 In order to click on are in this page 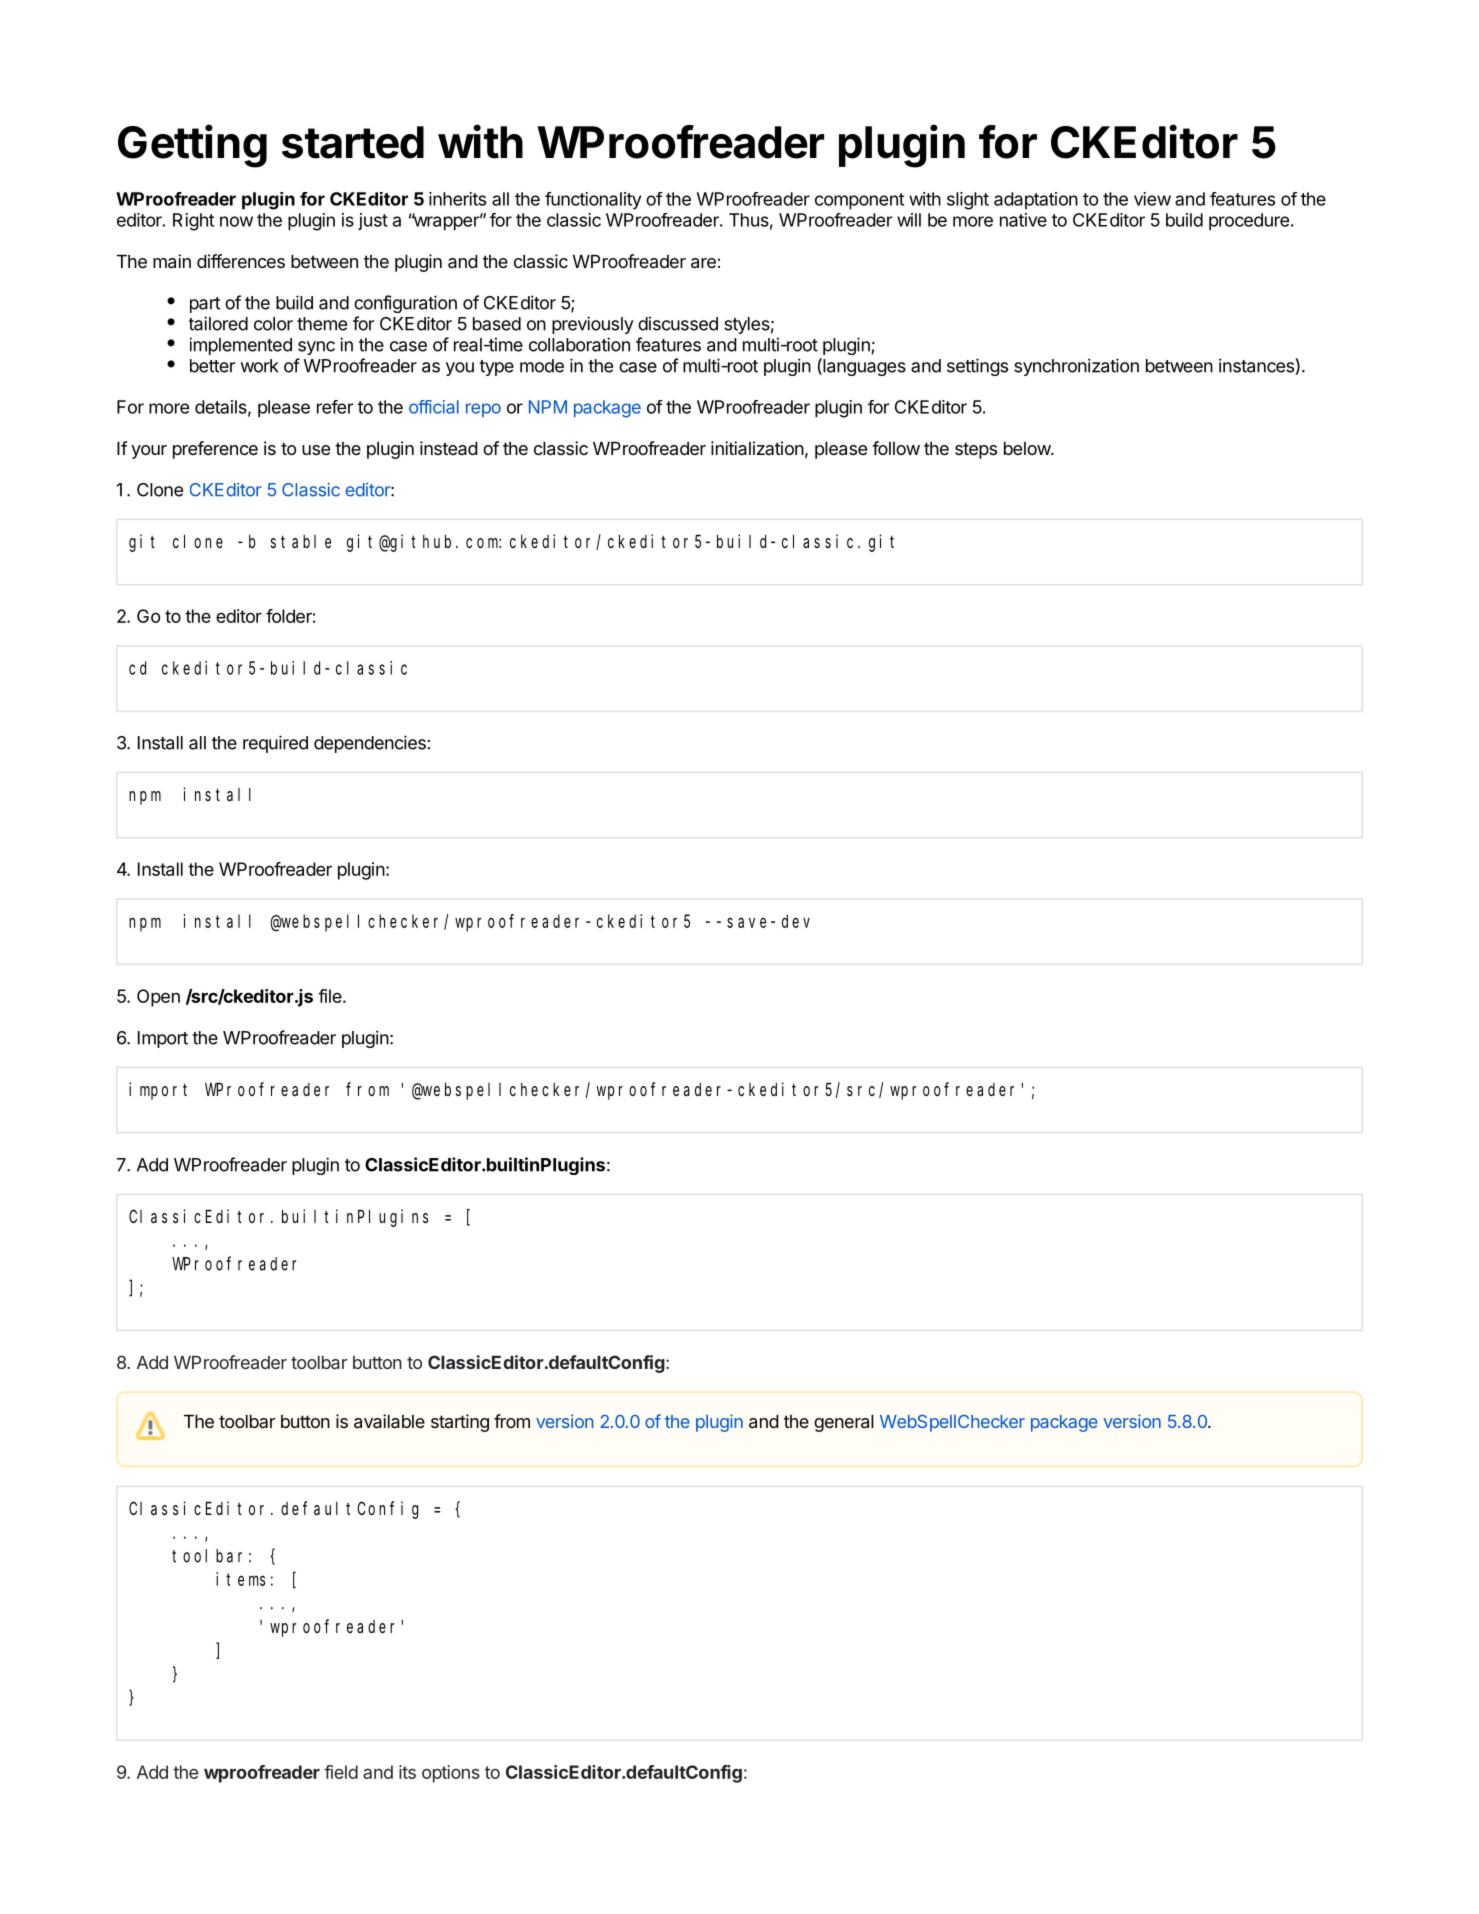, I will do `click(703, 263)`.
